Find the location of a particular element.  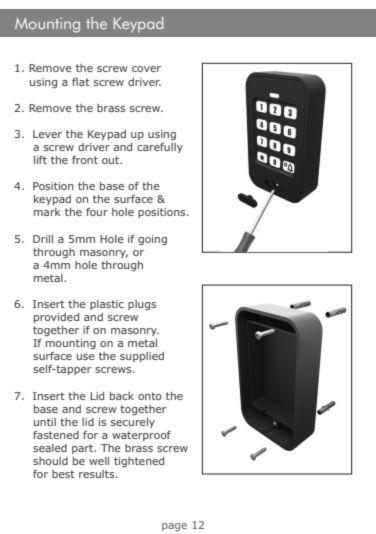

four is located at coordinates (97, 212).
